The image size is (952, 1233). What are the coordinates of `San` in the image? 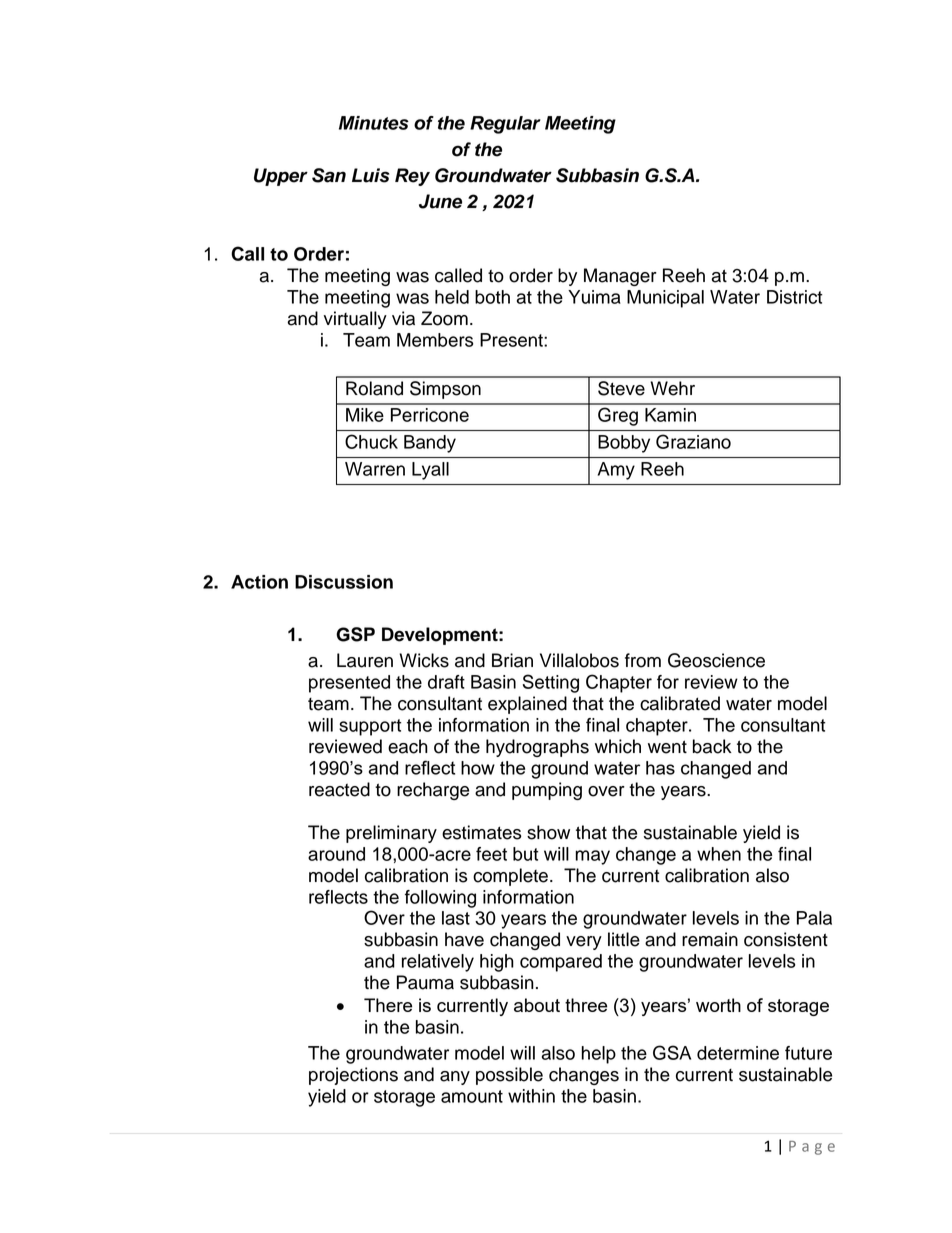 It's located at (329, 175).
